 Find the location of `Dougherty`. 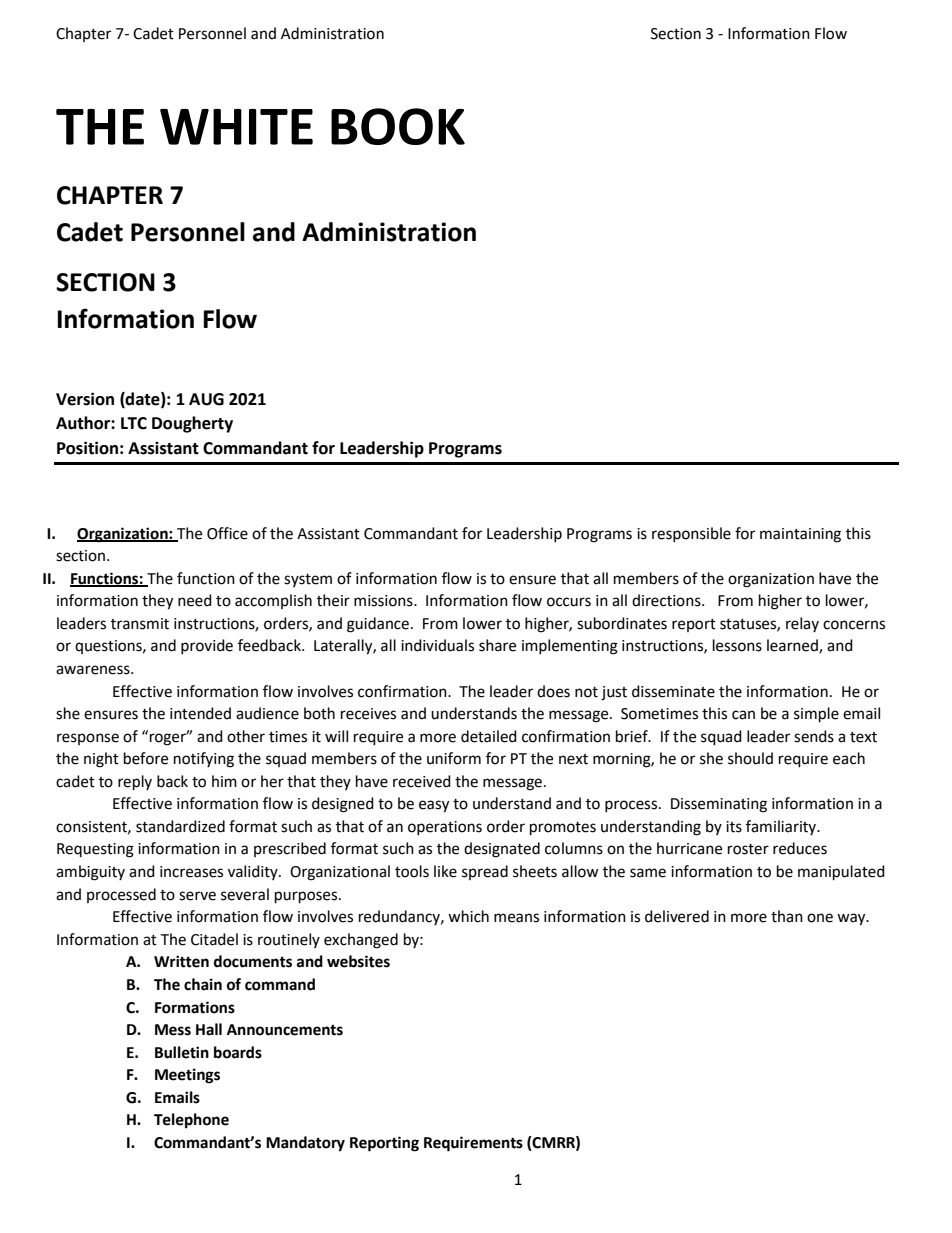

Dougherty is located at coordinates (192, 424).
